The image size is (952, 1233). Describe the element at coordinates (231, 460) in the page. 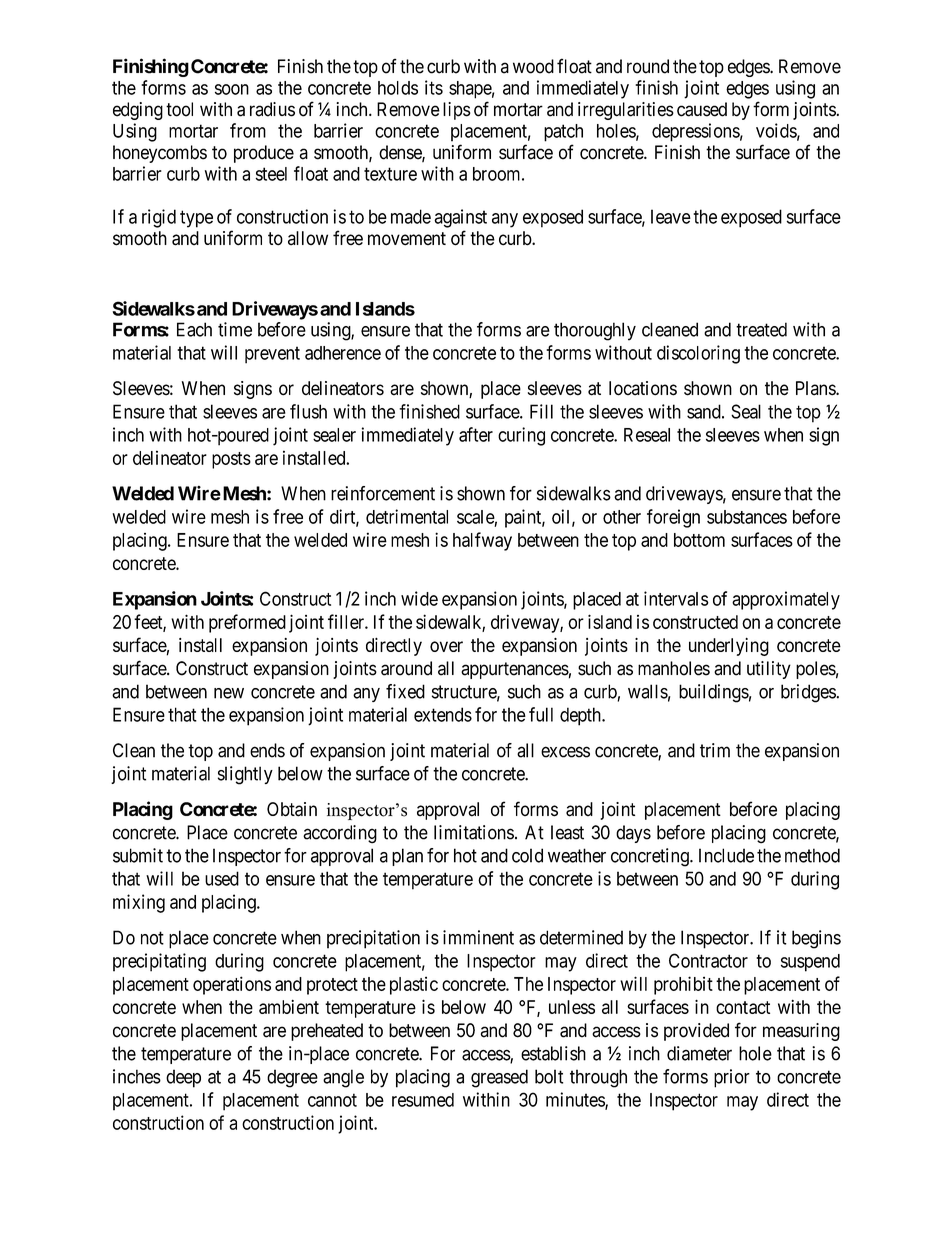

I see `posts` at that location.
